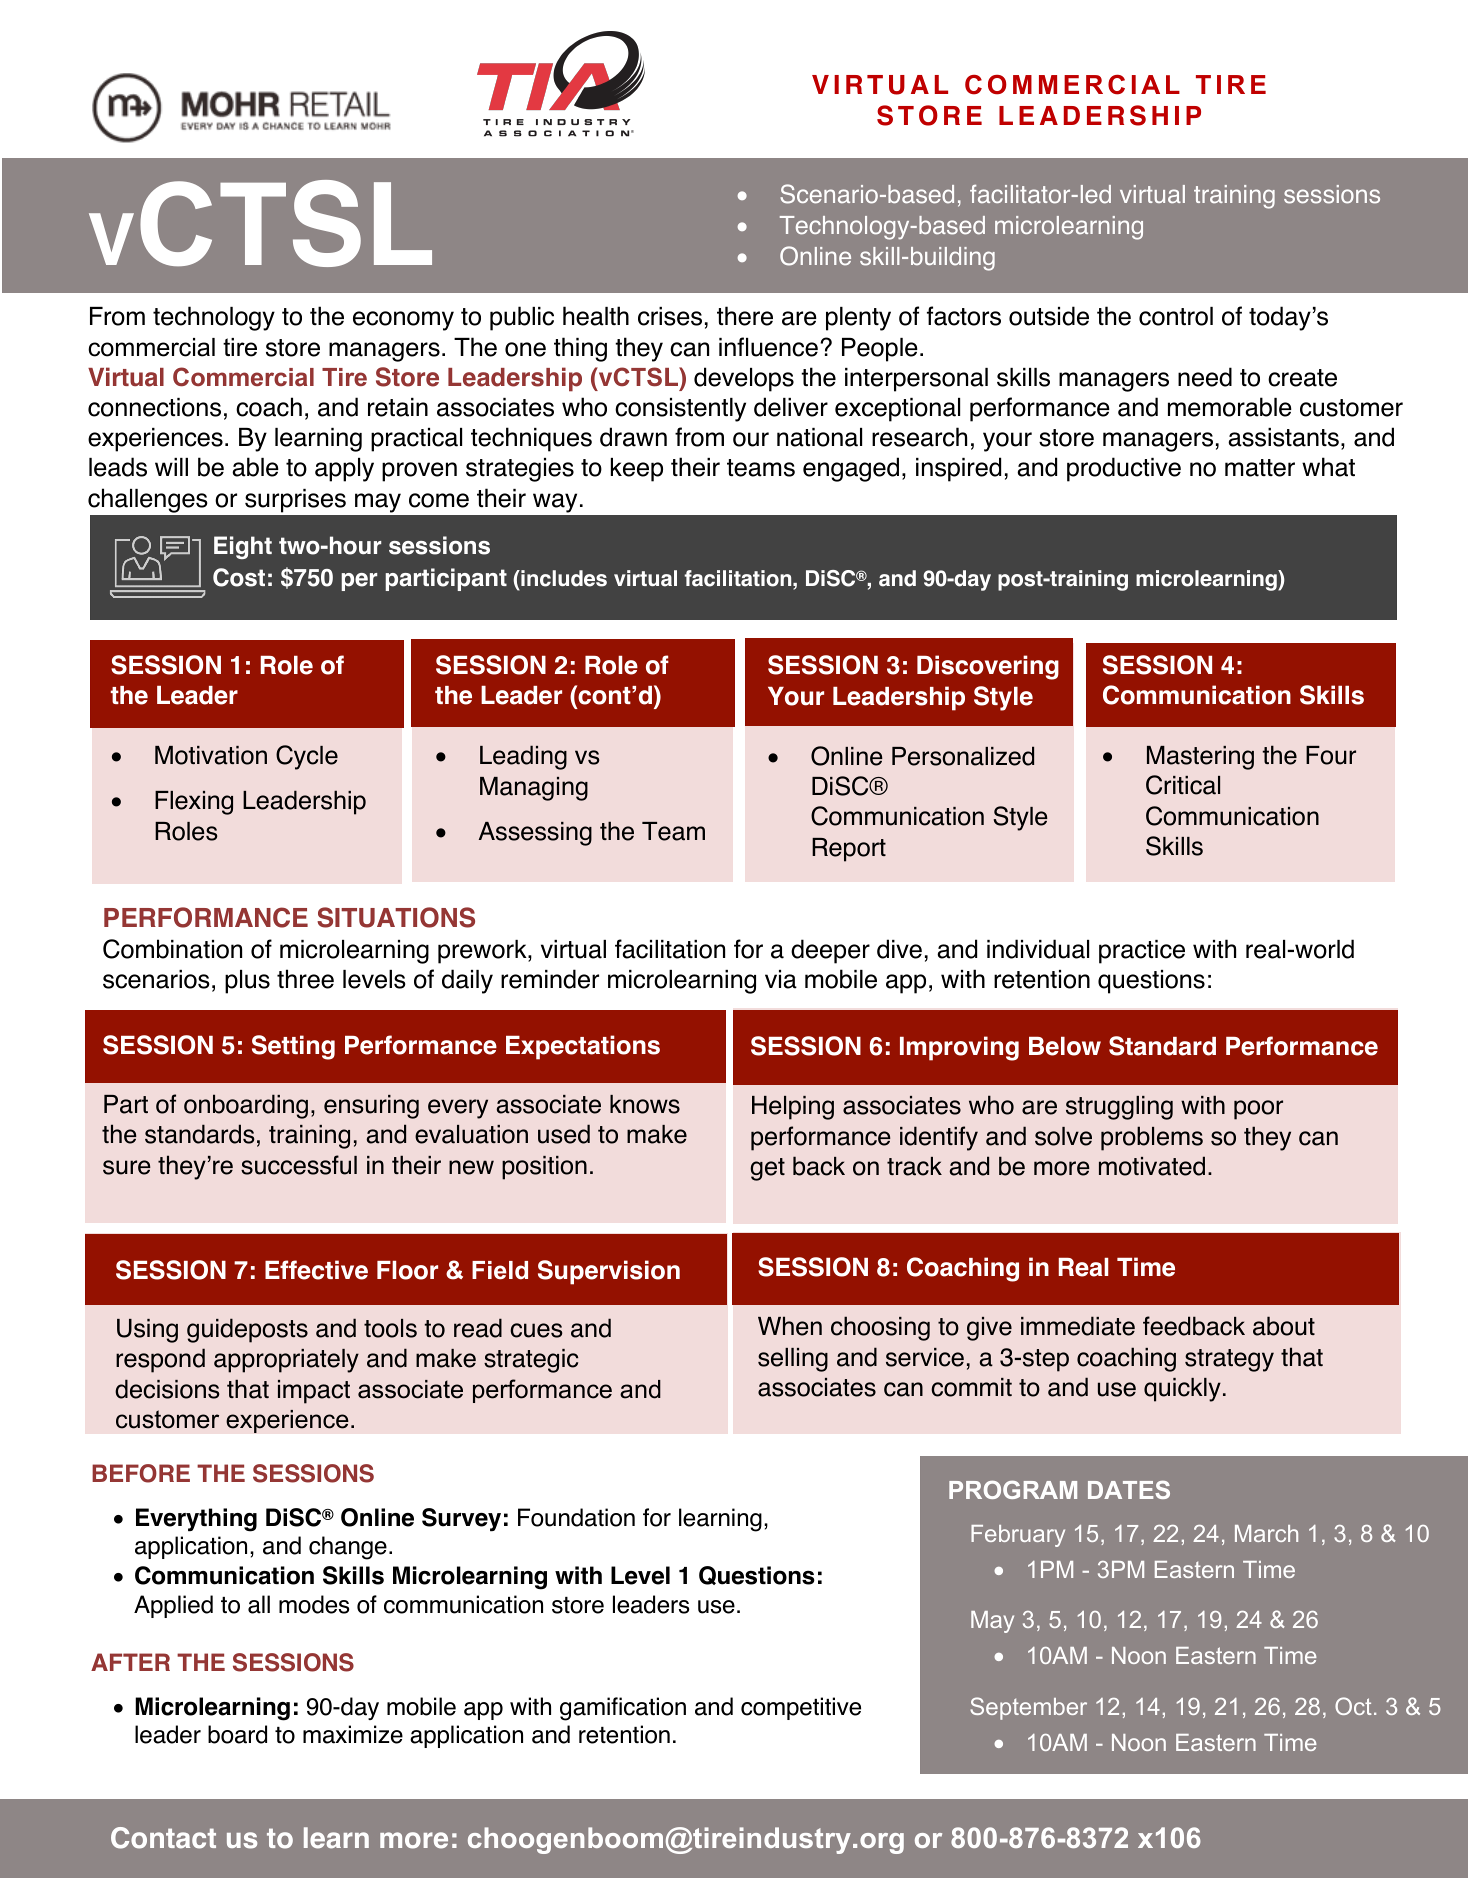  Describe the element at coordinates (781, 979) in the screenshot. I see `via` at that location.
